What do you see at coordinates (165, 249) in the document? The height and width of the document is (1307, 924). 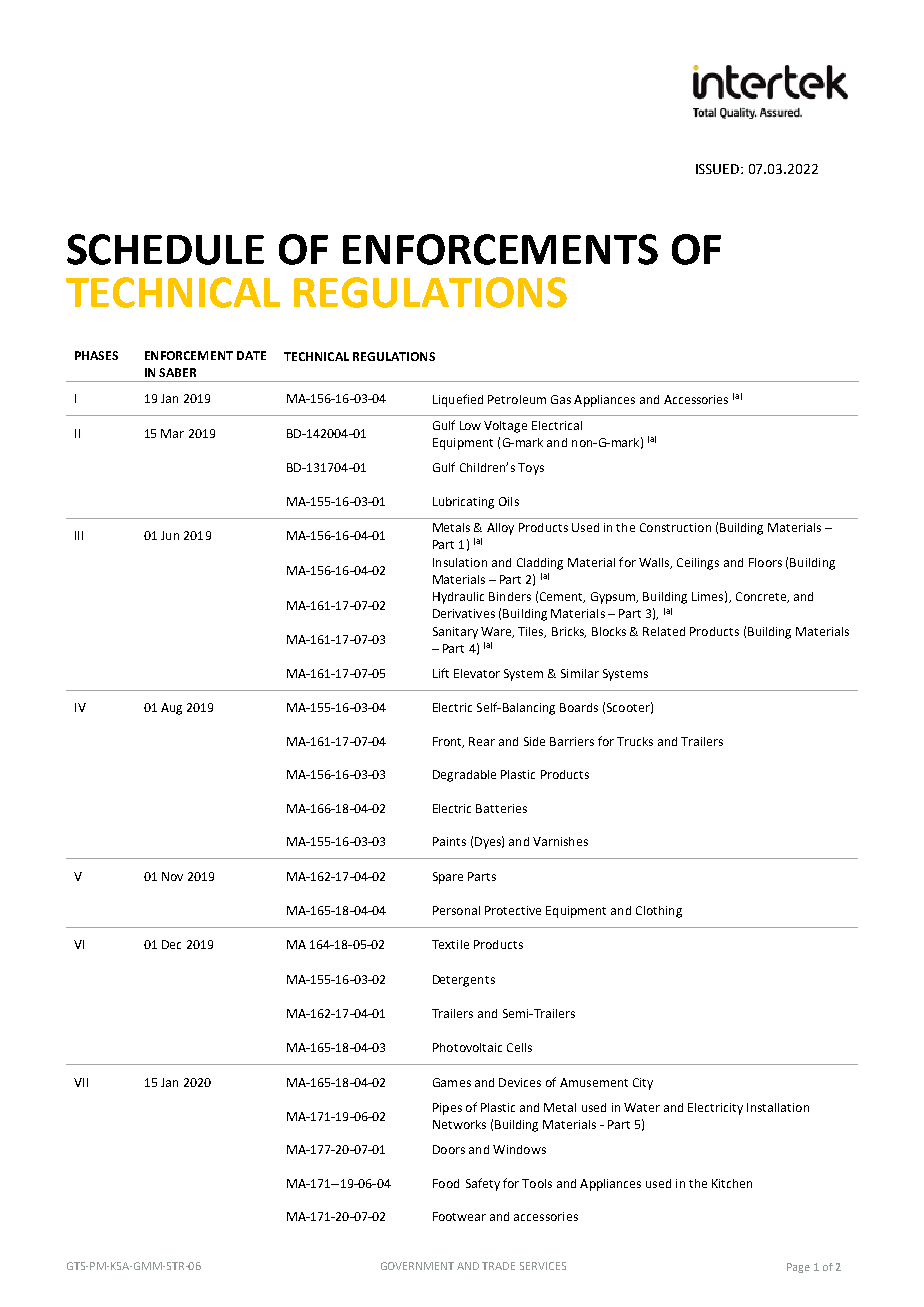 I see `SCHEDULE` at bounding box center [165, 249].
